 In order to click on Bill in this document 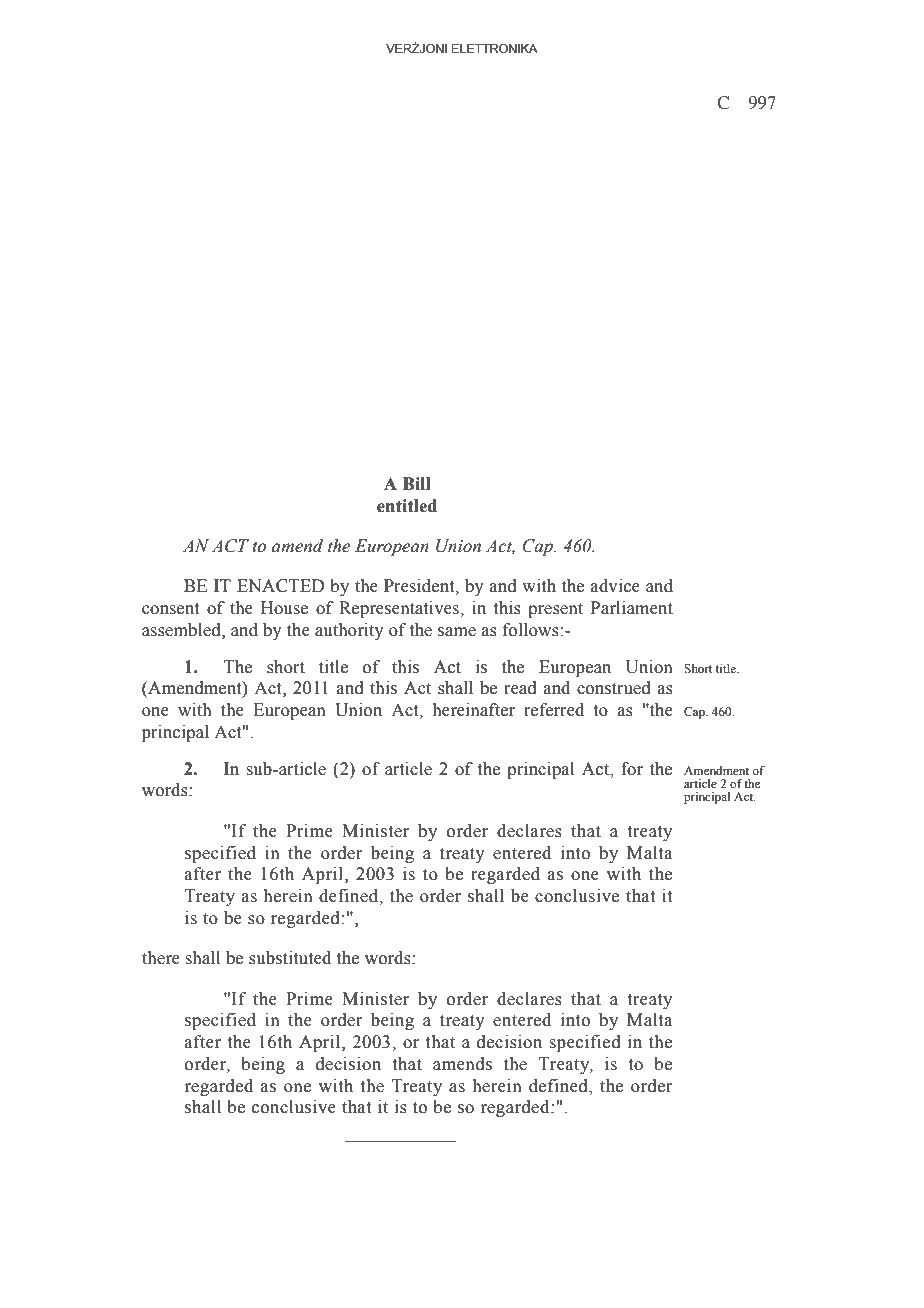, I will do `click(417, 483)`.
